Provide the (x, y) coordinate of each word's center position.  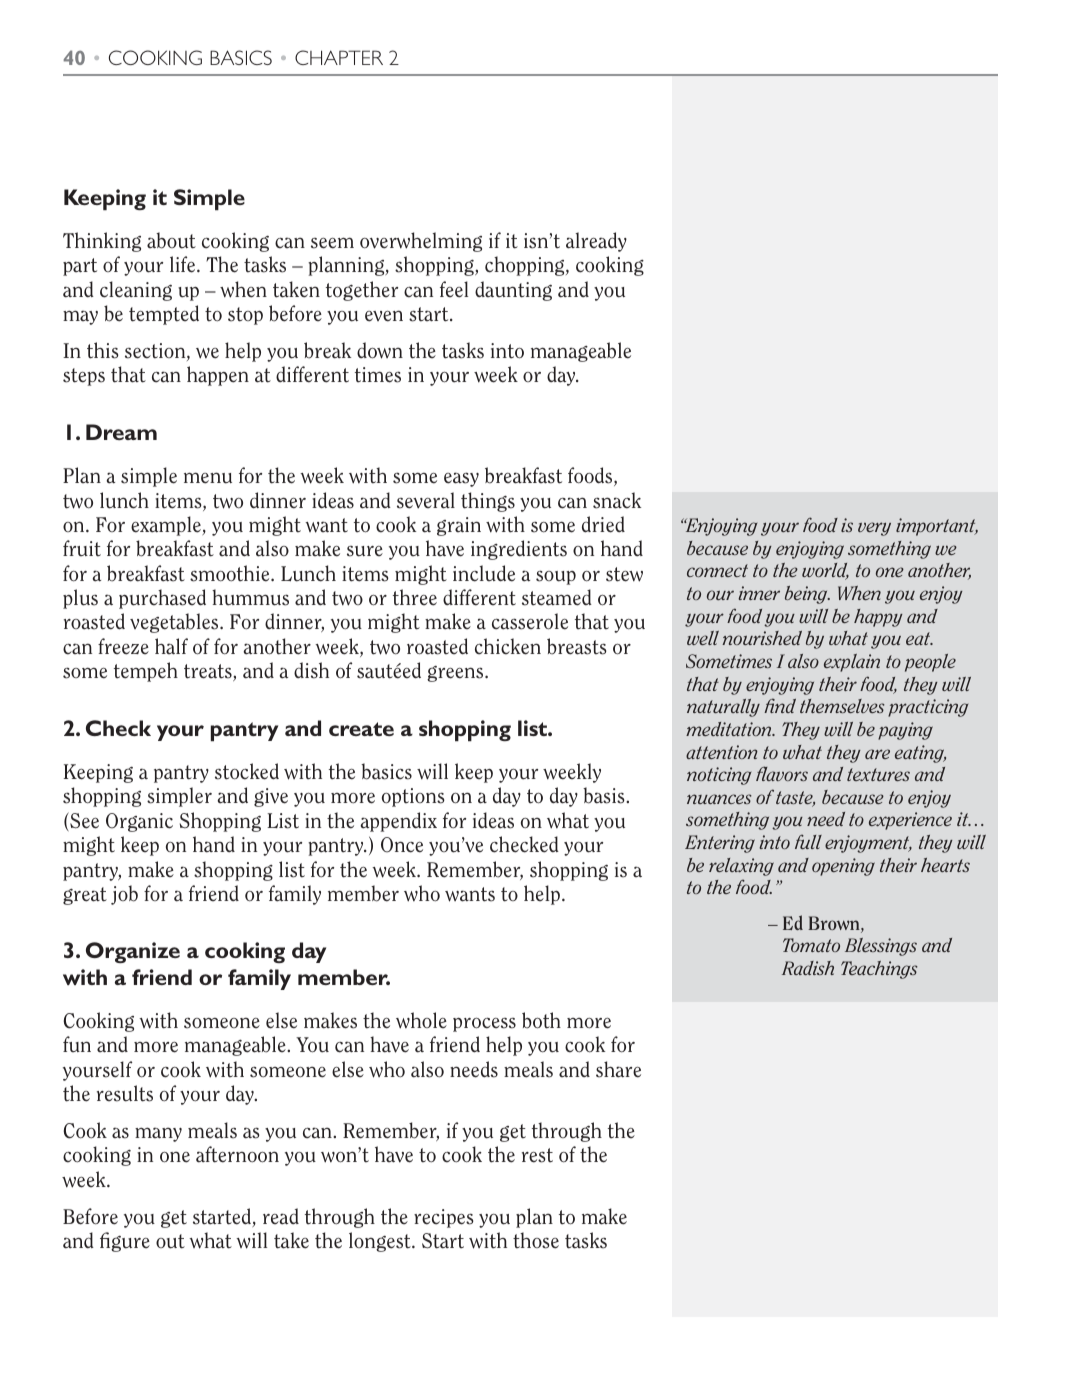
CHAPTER (339, 57)
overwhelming (421, 242)
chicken (508, 646)
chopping (526, 266)
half (171, 646)
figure (125, 1242)
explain (852, 663)
